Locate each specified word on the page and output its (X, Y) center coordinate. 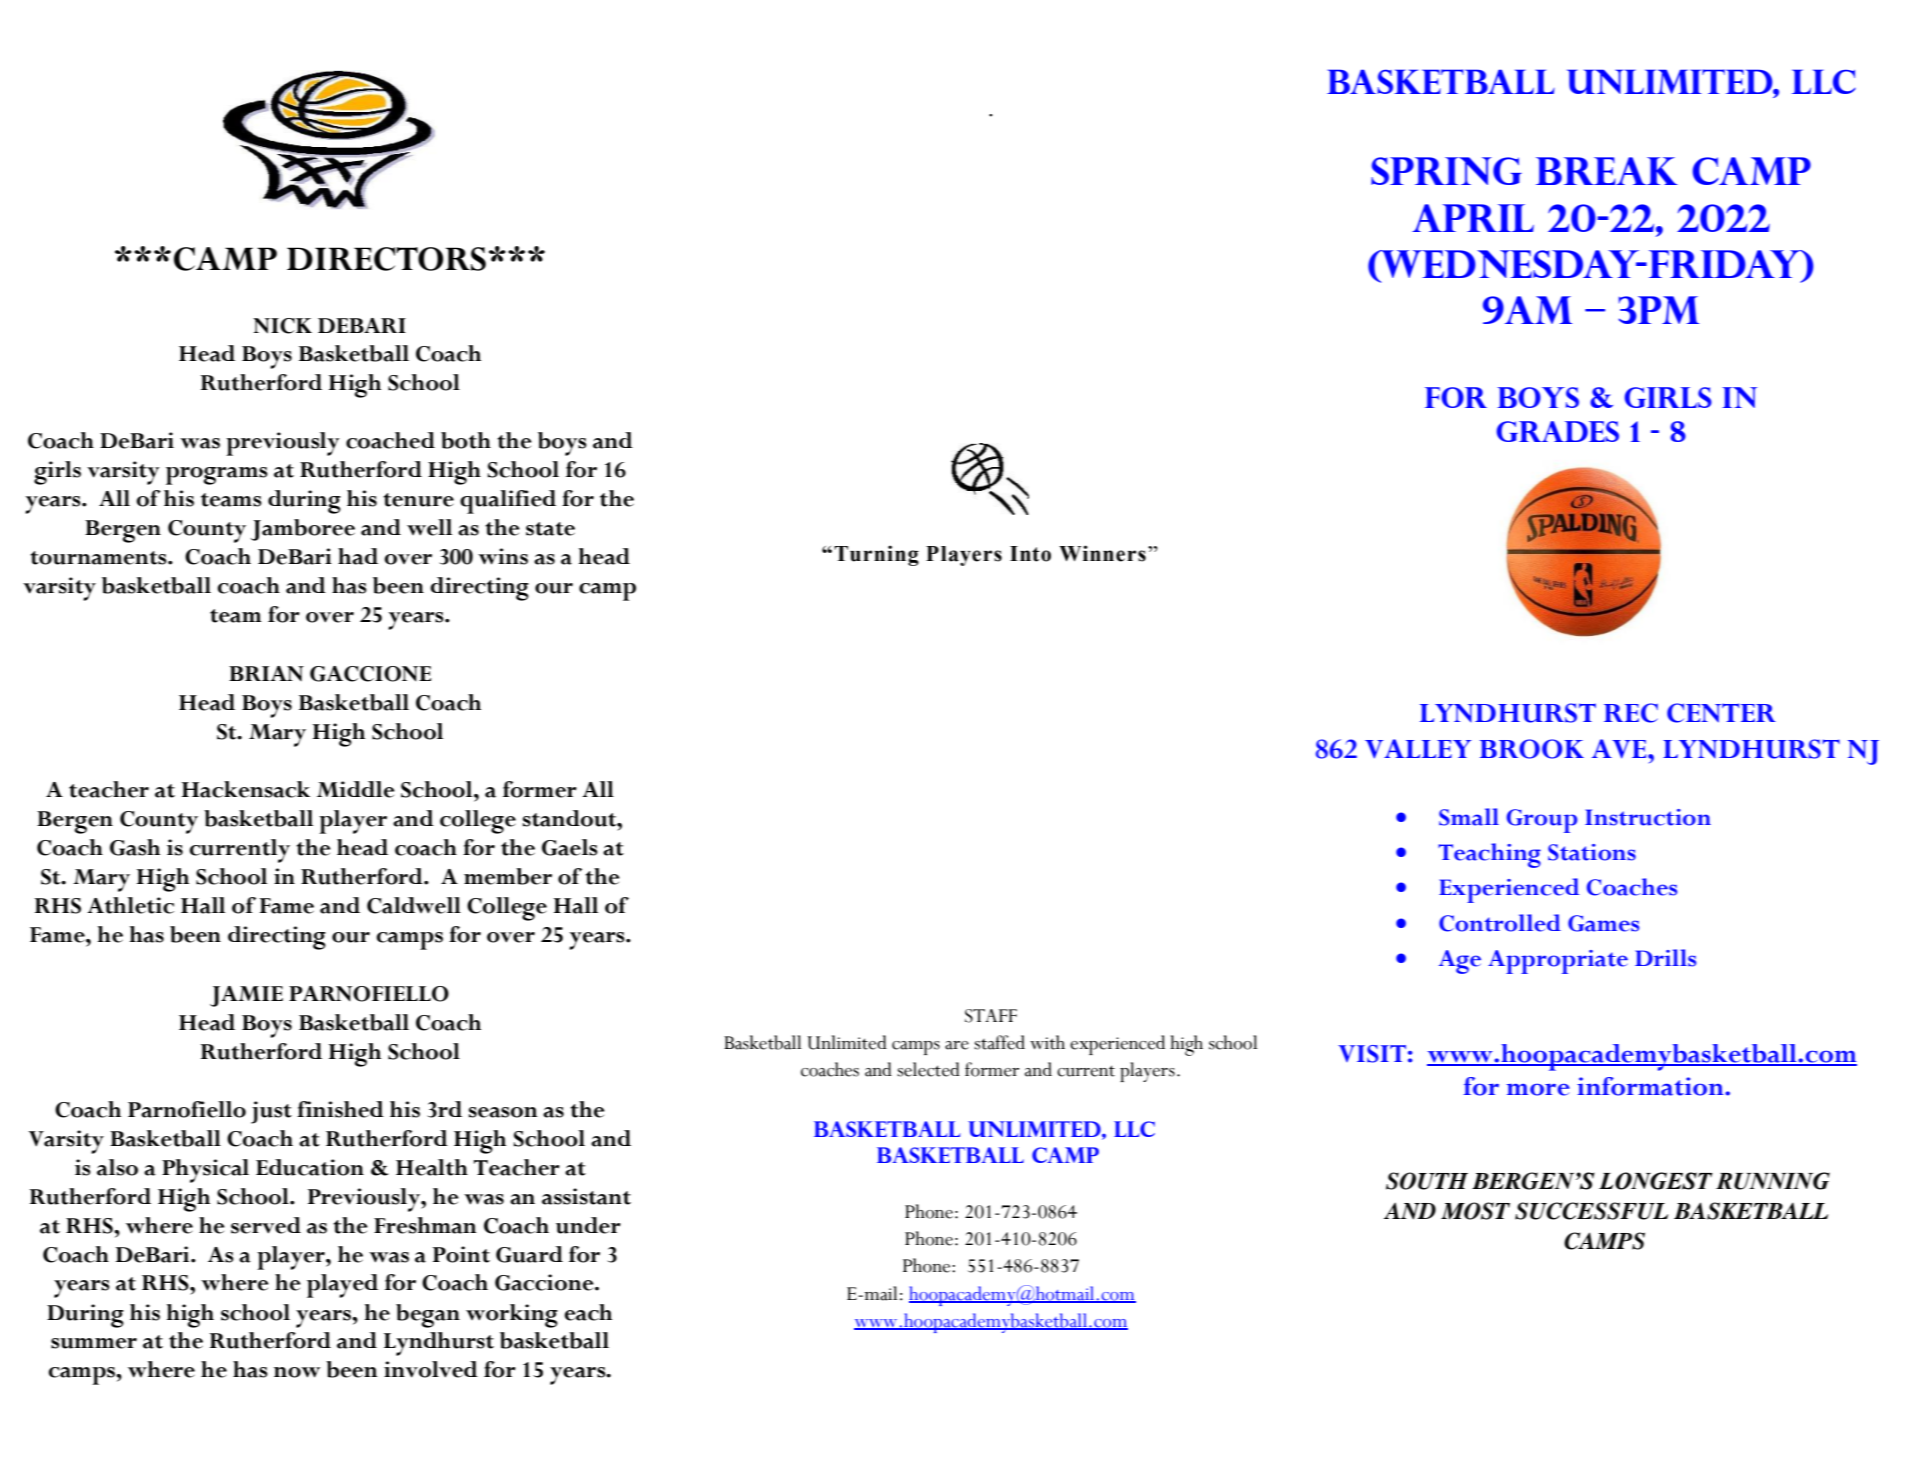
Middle (356, 789)
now (297, 1372)
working (512, 1316)
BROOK (1532, 749)
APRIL (1473, 218)
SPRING (1446, 171)
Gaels (570, 847)
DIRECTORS (386, 259)
